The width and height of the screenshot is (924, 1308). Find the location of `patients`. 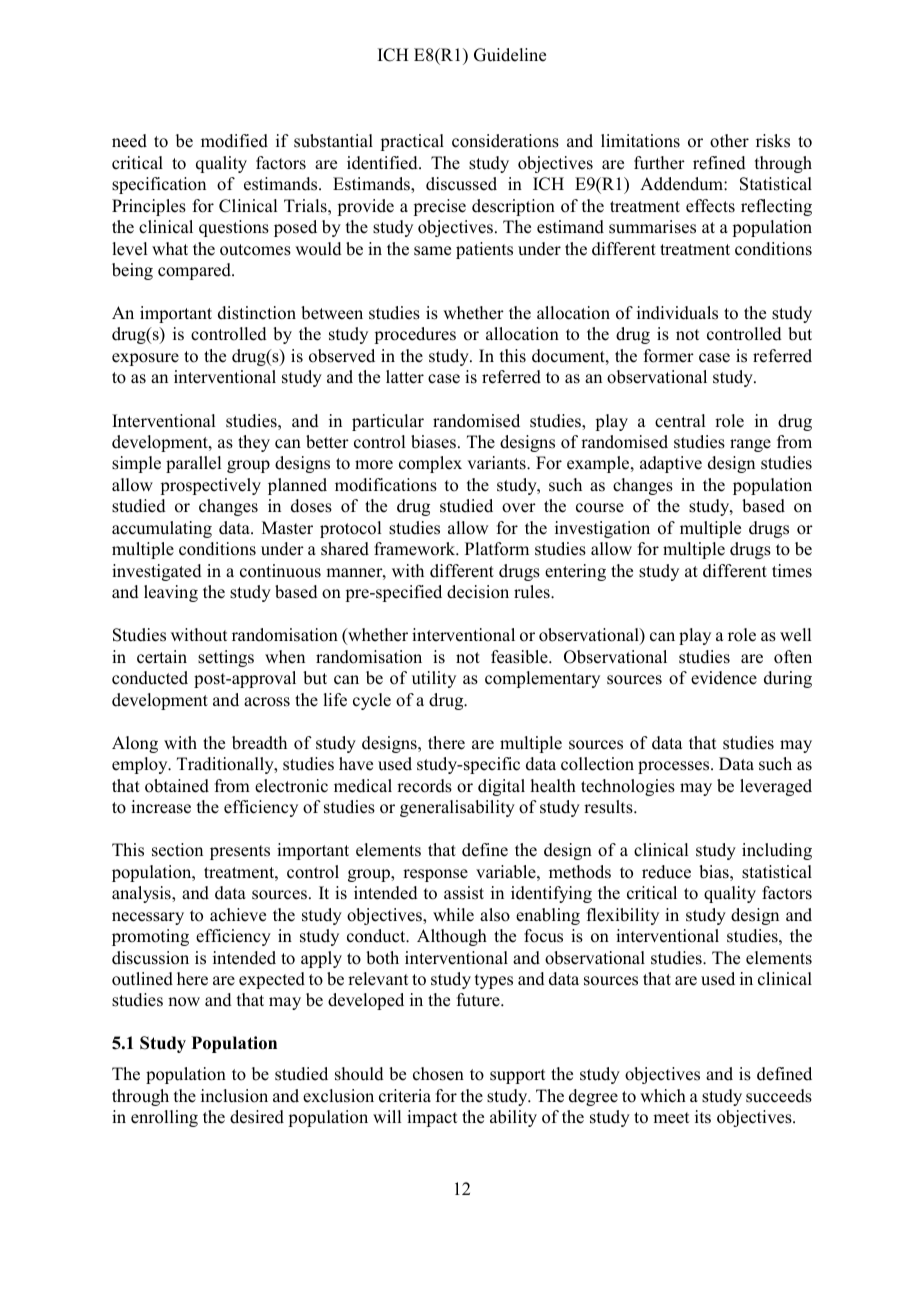

patients is located at coordinates (484, 250).
